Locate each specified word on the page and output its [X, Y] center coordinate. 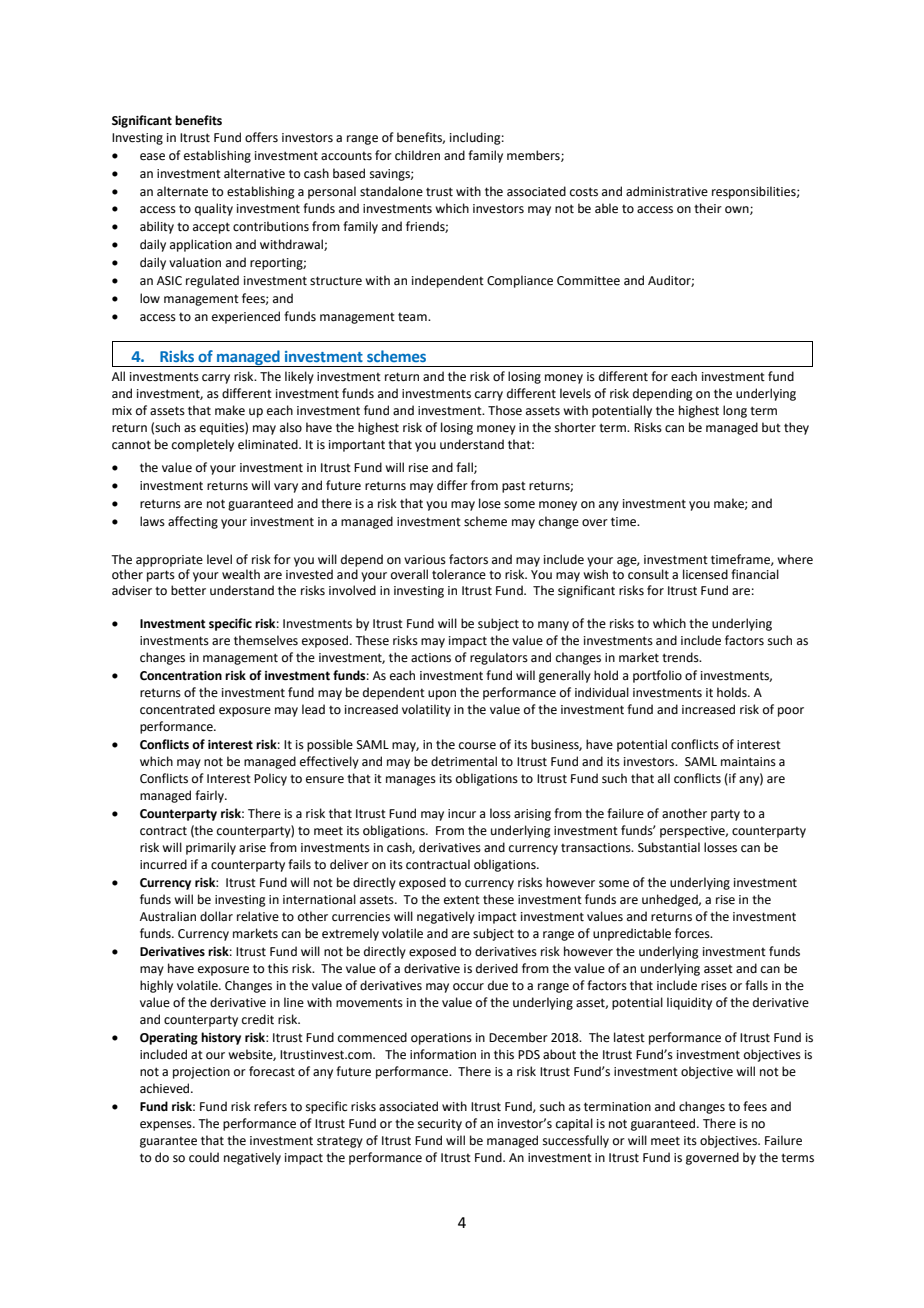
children [417, 155]
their [708, 208]
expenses [167, 1126]
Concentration [181, 676]
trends [681, 657]
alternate [182, 191]
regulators [499, 658]
